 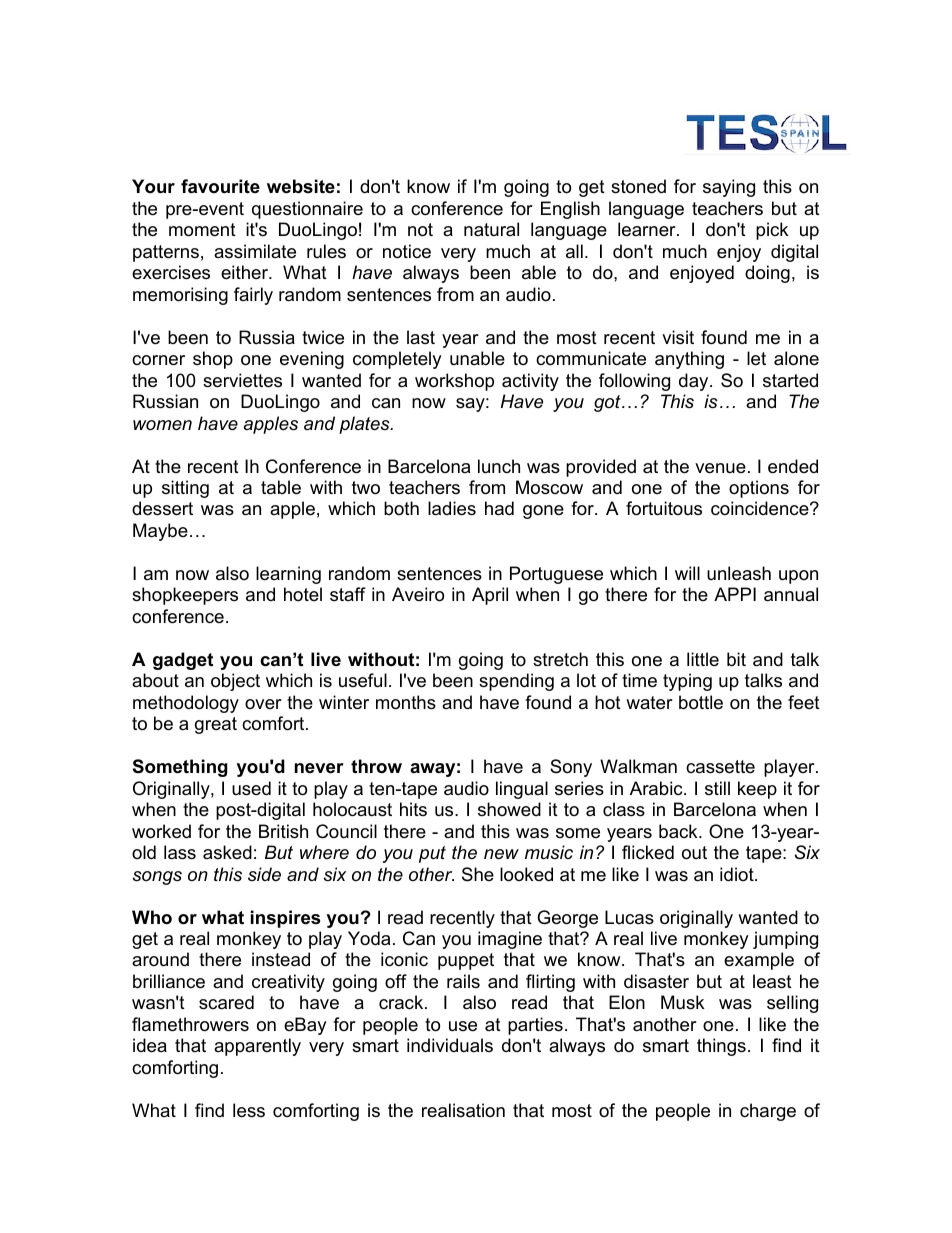 What do you see at coordinates (202, 230) in the screenshot?
I see `moment` at bounding box center [202, 230].
